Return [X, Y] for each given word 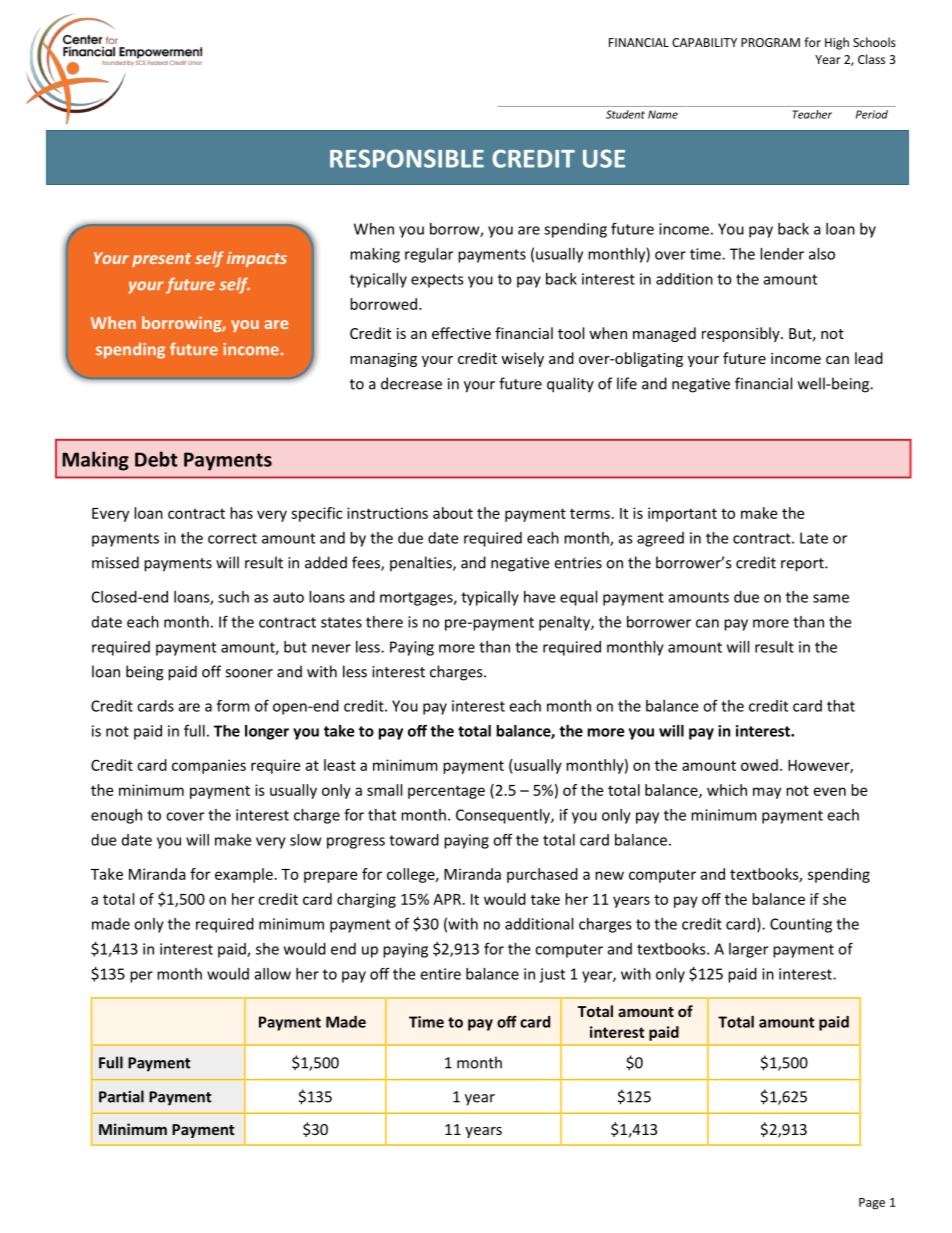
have [539, 597]
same [831, 598]
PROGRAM [770, 42]
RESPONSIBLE [407, 158]
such [233, 597]
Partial [121, 1096]
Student [625, 114]
